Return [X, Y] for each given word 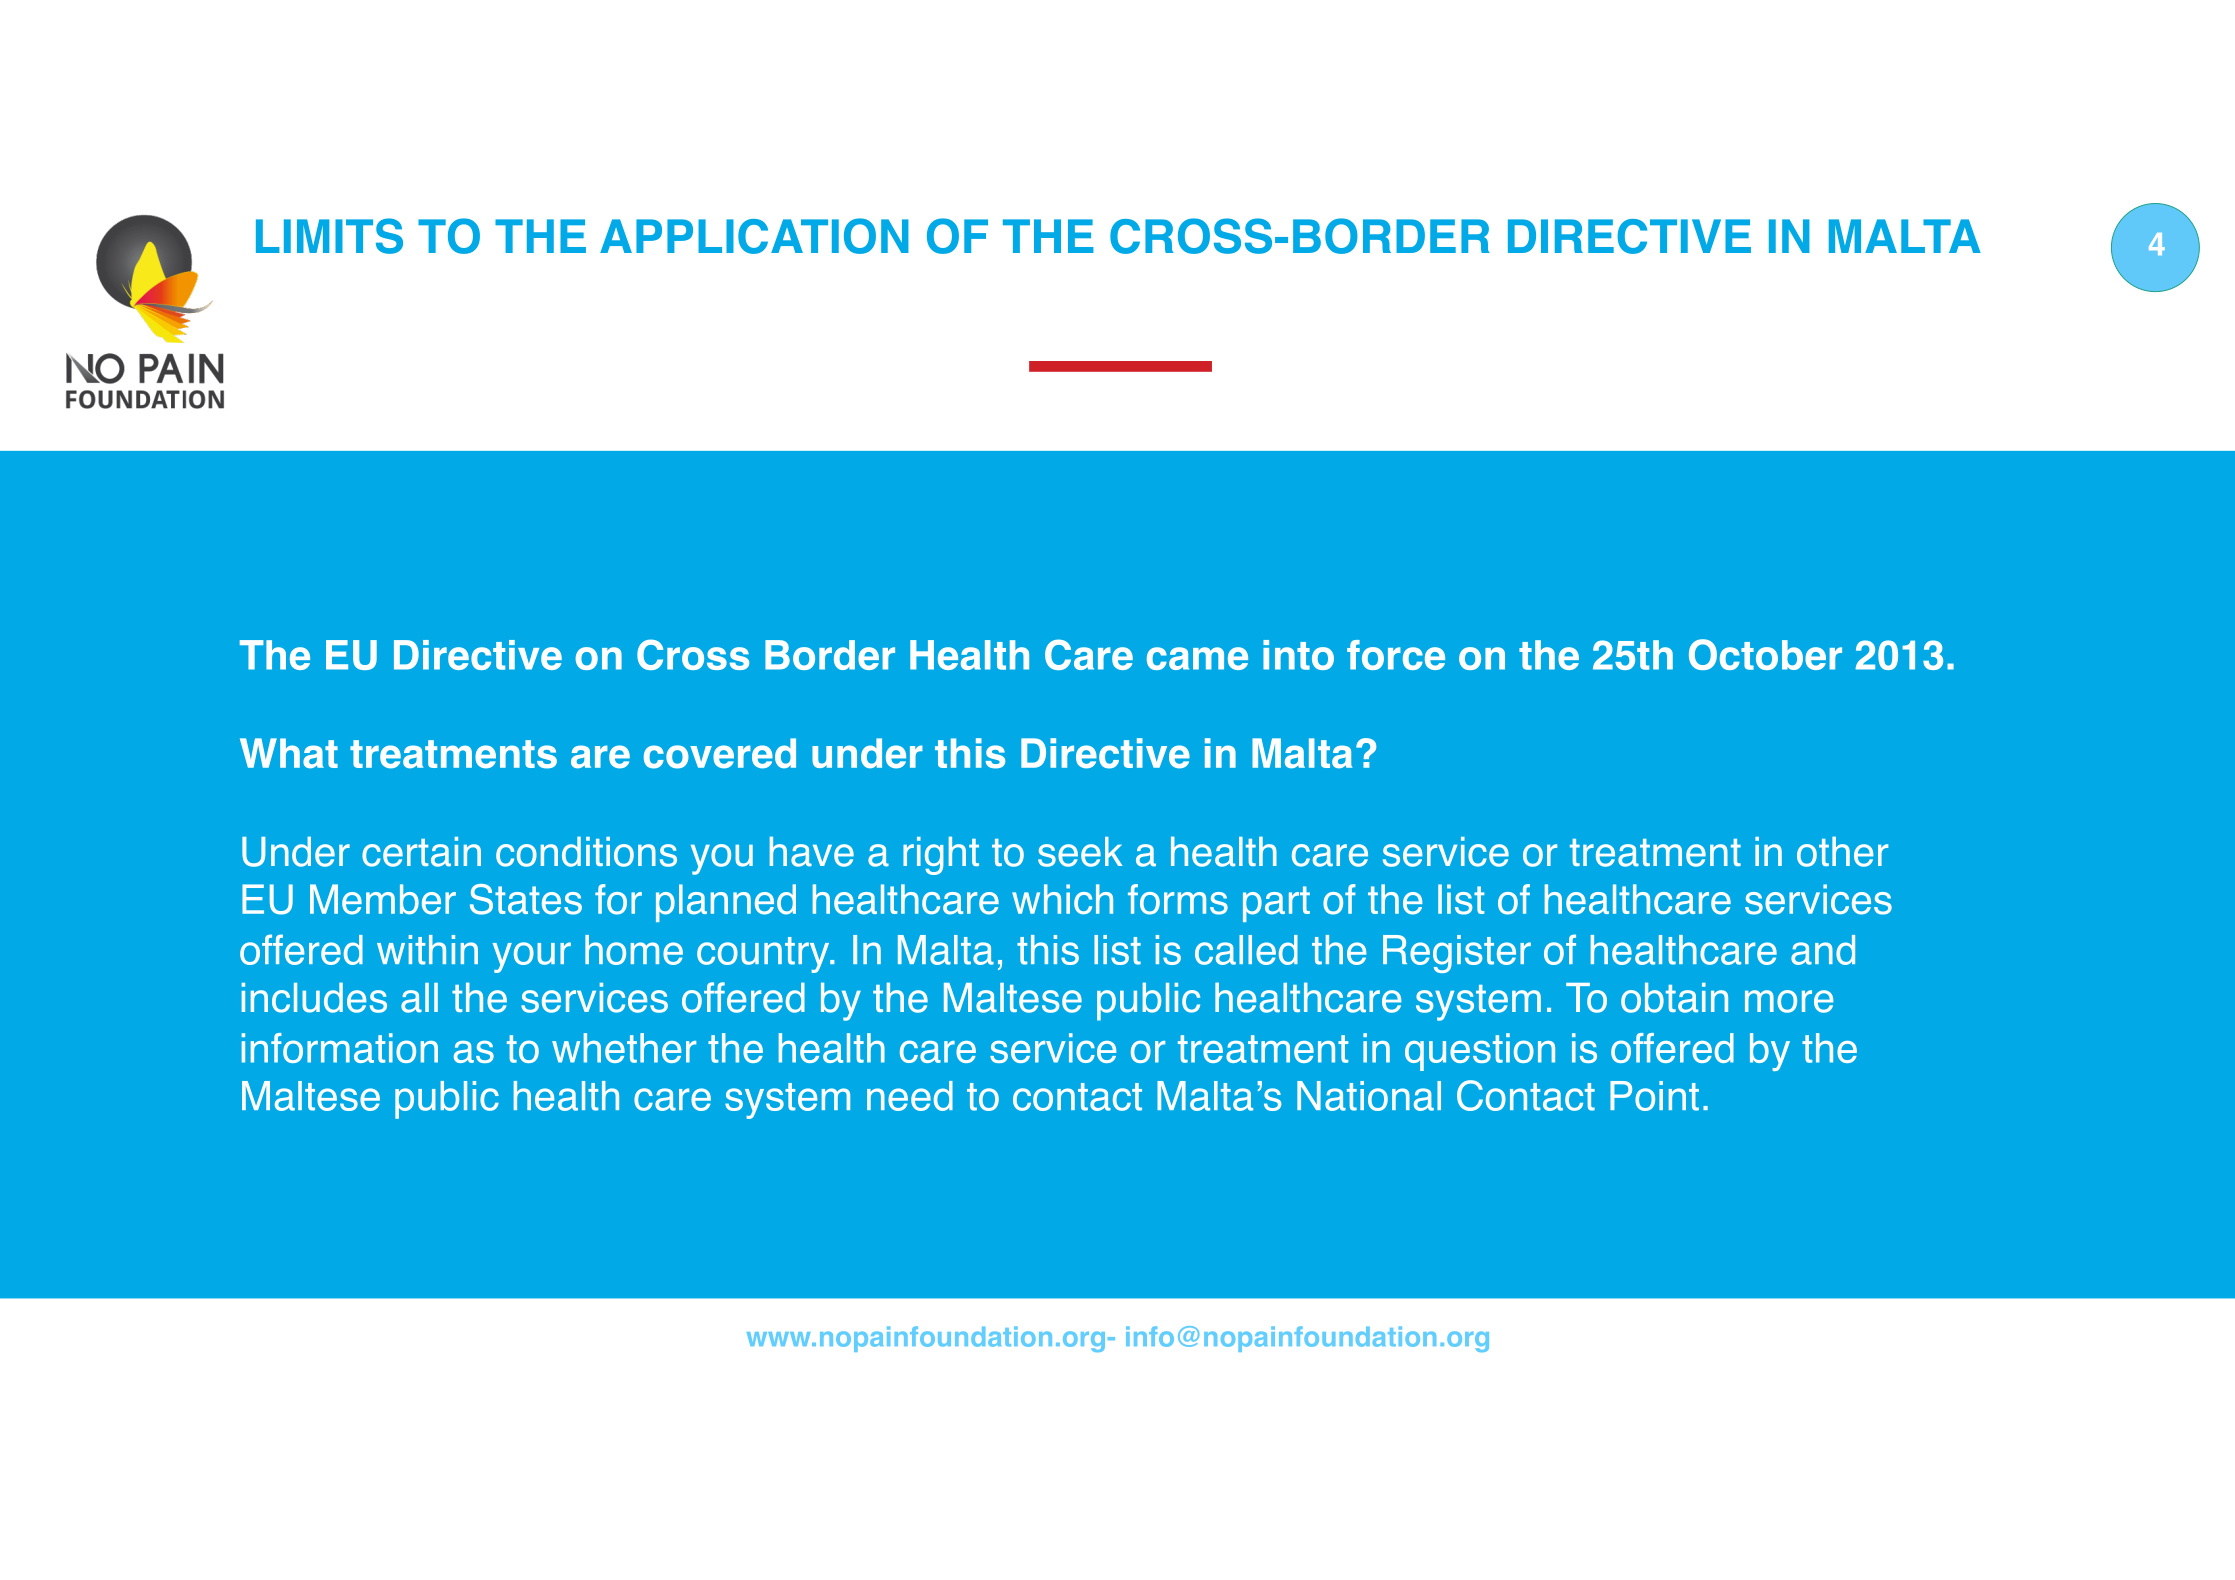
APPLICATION [754, 236]
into [1298, 655]
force [1396, 655]
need [910, 1096]
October [1765, 654]
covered [720, 753]
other [1842, 851]
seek [1080, 852]
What [289, 753]
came [1197, 658]
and [1823, 950]
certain [421, 852]
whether [624, 1048]
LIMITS [329, 236]
